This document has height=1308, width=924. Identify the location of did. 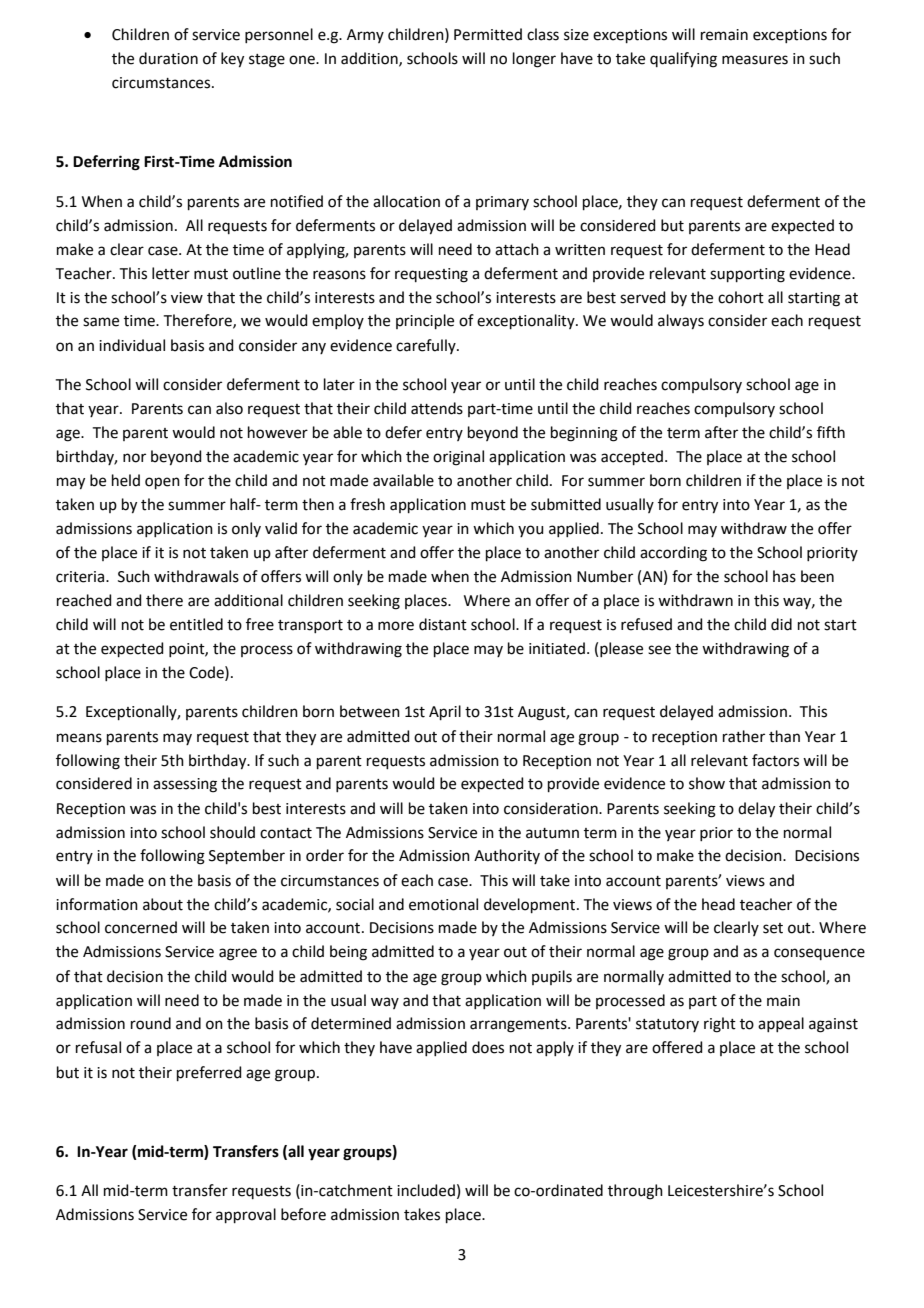
(781, 624).
